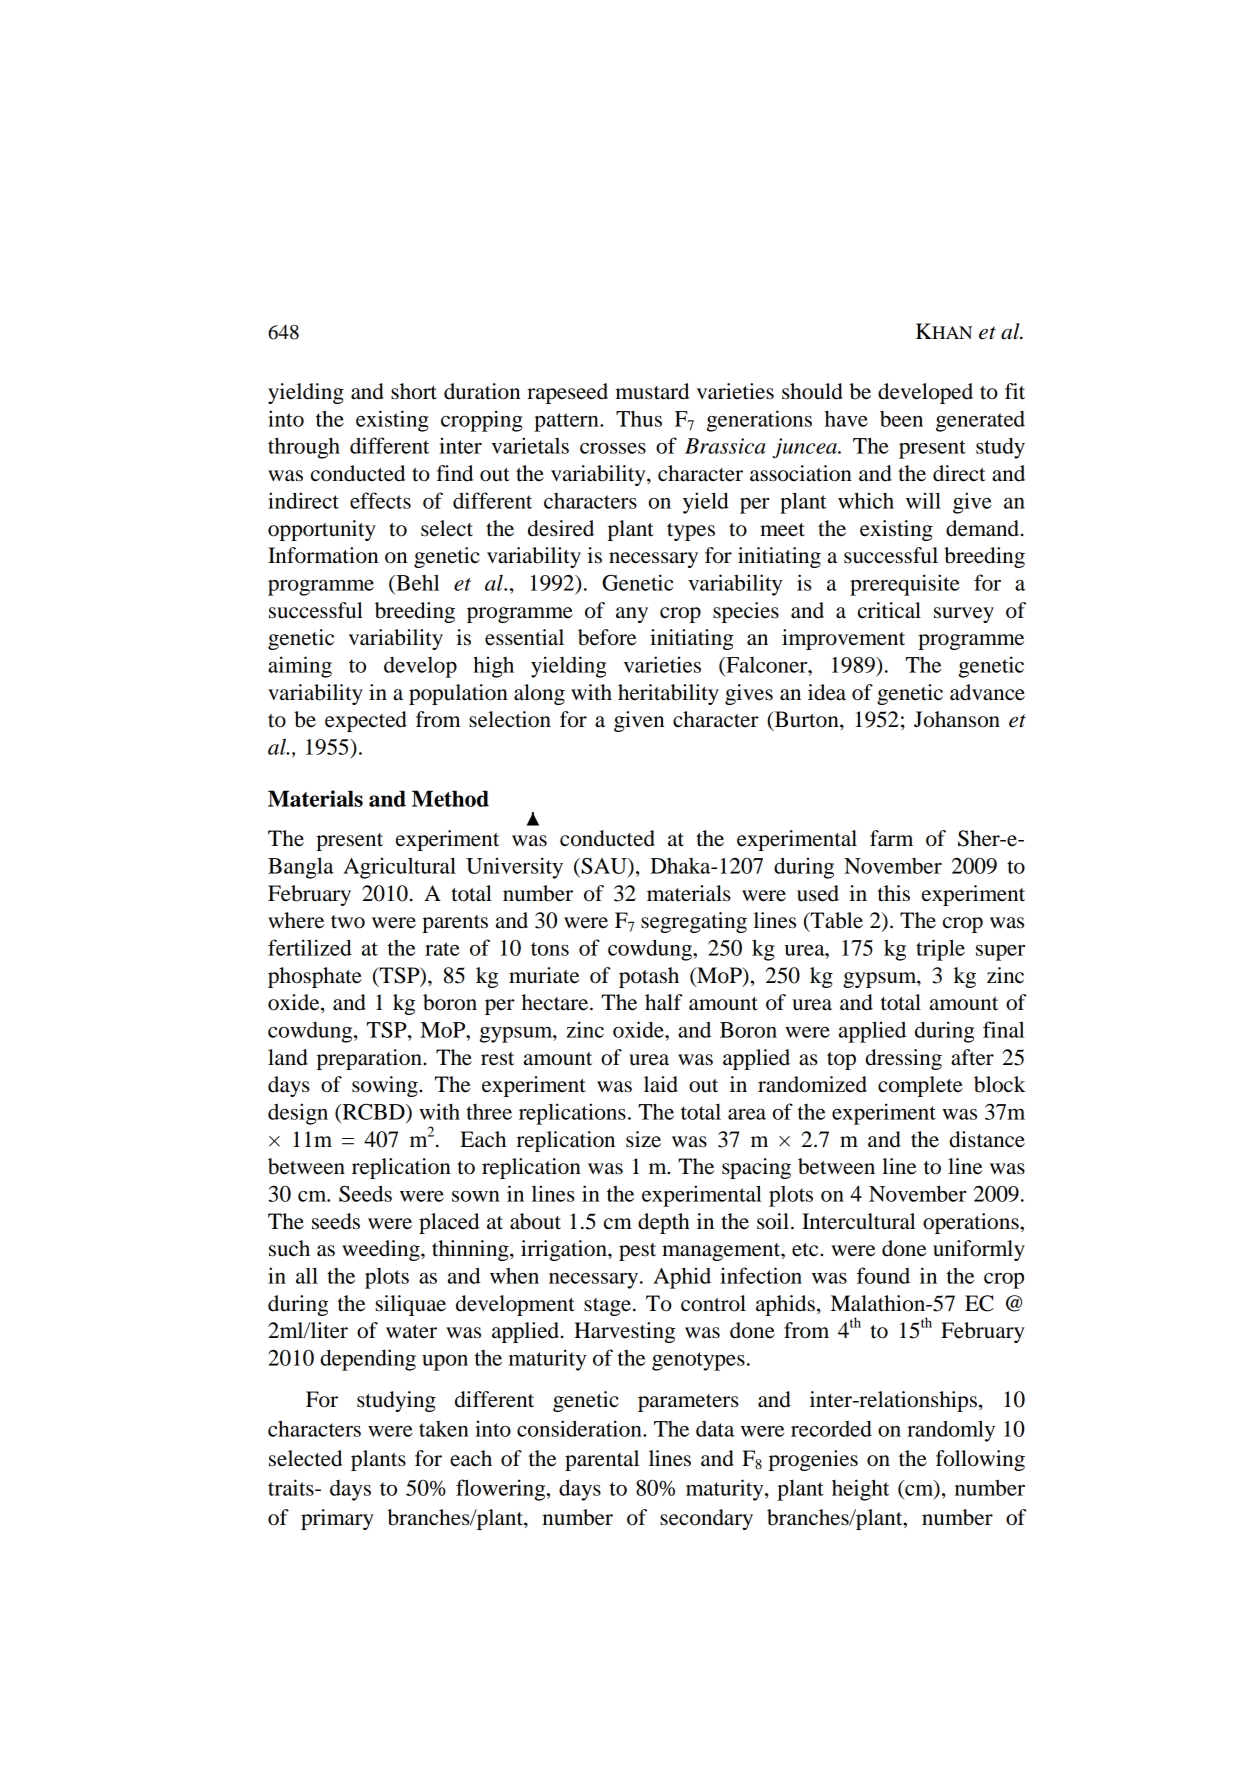  I want to click on short, so click(414, 391).
